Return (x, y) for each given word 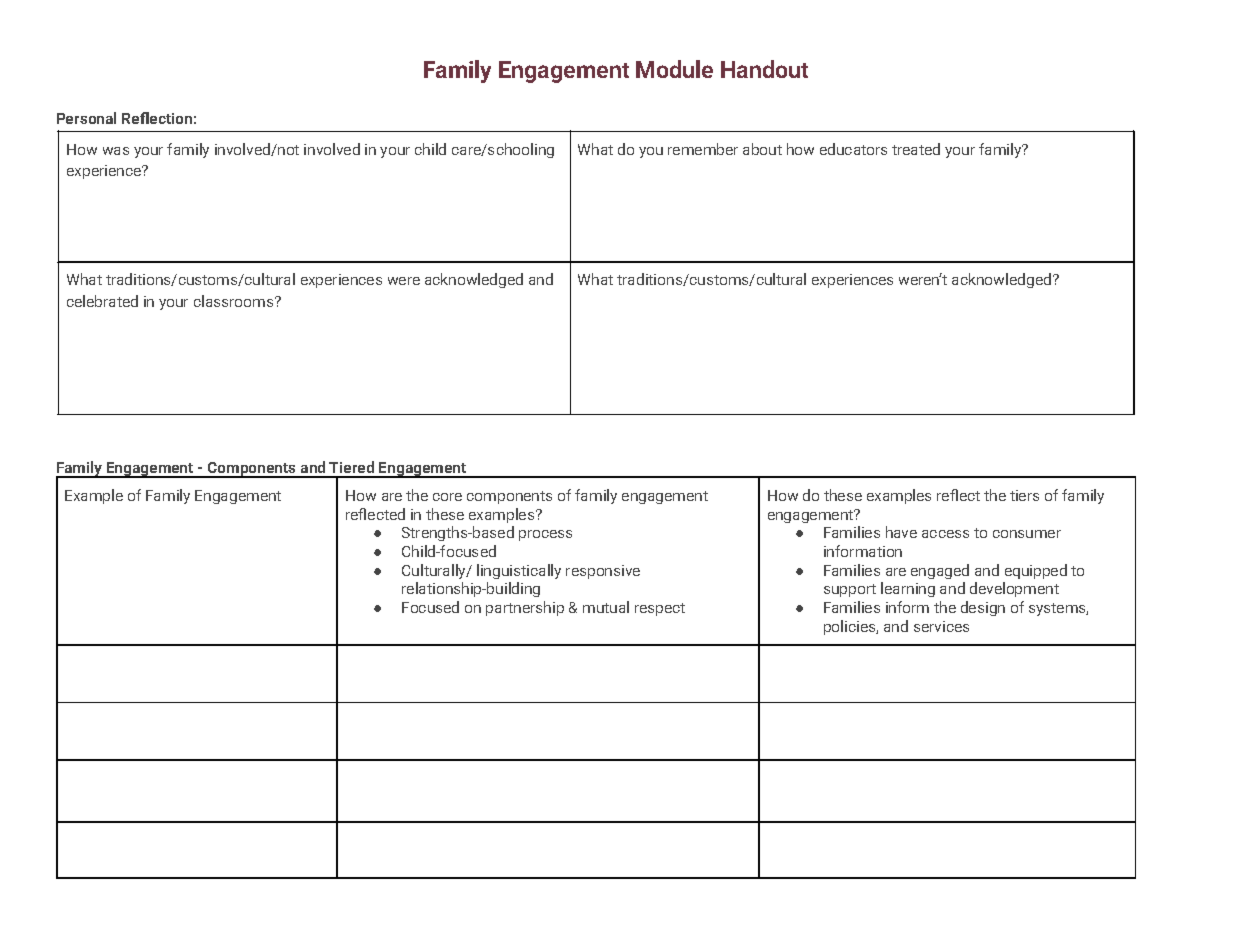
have (901, 532)
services (941, 626)
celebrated (102, 301)
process (545, 535)
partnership (525, 608)
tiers (1024, 495)
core (447, 497)
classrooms (235, 301)
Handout (764, 69)
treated (916, 149)
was (116, 151)
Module (674, 69)
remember (703, 149)
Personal (86, 118)
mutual (606, 607)
